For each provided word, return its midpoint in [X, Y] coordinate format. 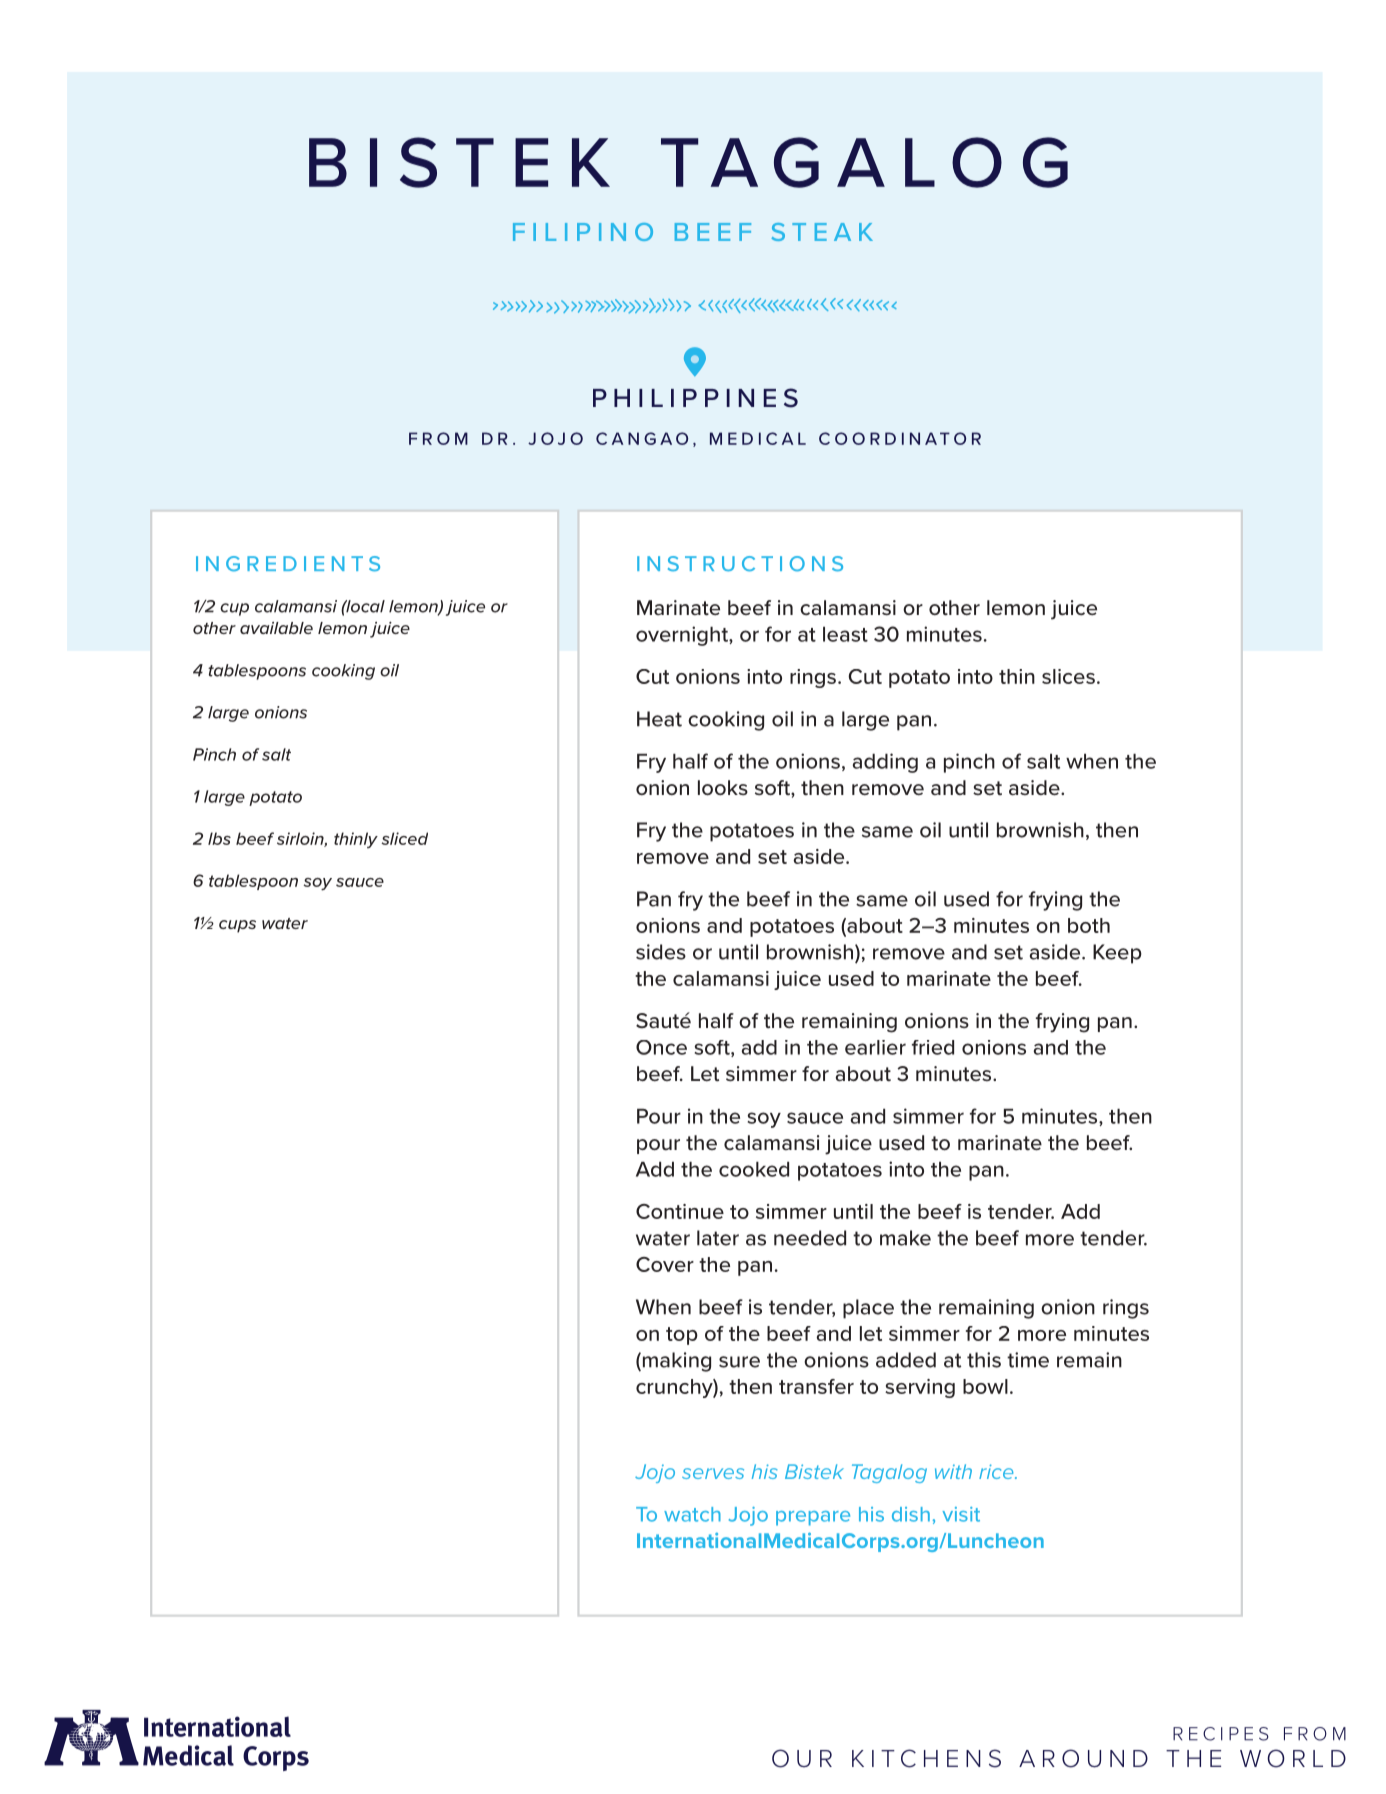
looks [723, 787]
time [1028, 1360]
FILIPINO [583, 232]
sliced [404, 838]
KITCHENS [926, 1758]
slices [1068, 676]
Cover [665, 1264]
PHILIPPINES [695, 398]
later [718, 1238]
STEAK [822, 232]
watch [692, 1514]
